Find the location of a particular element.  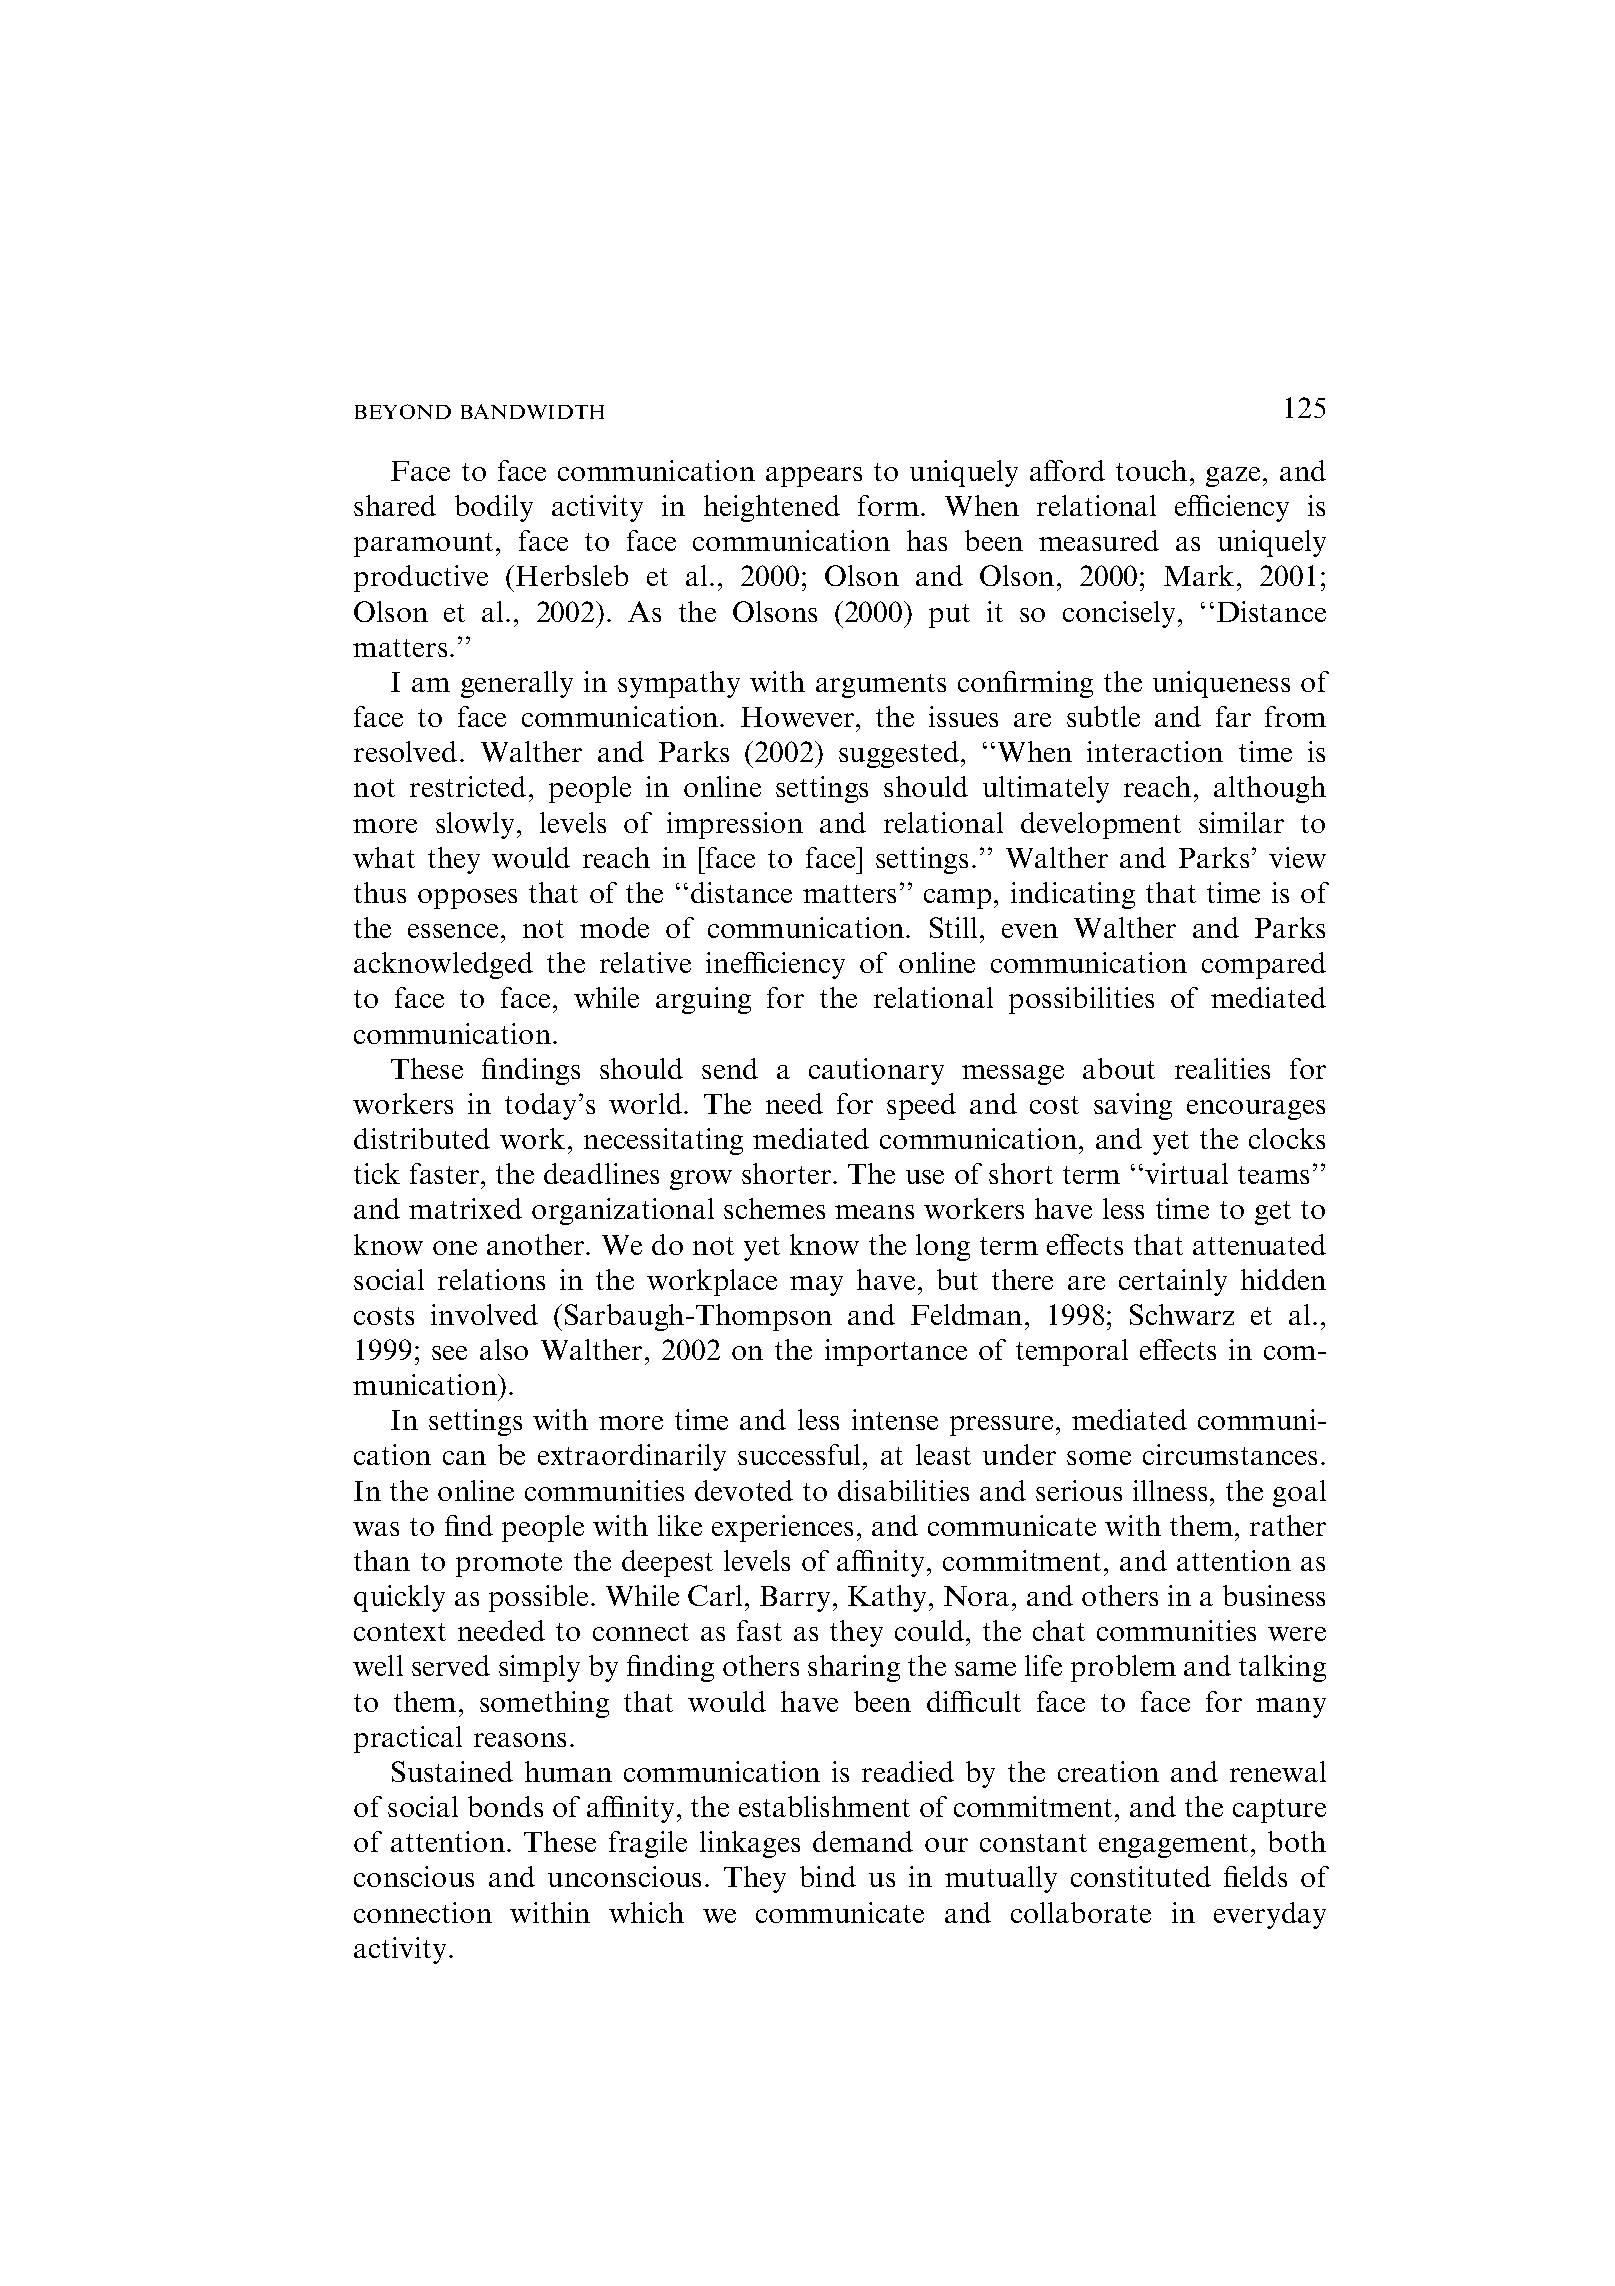

distributed is located at coordinates (422, 1138).
